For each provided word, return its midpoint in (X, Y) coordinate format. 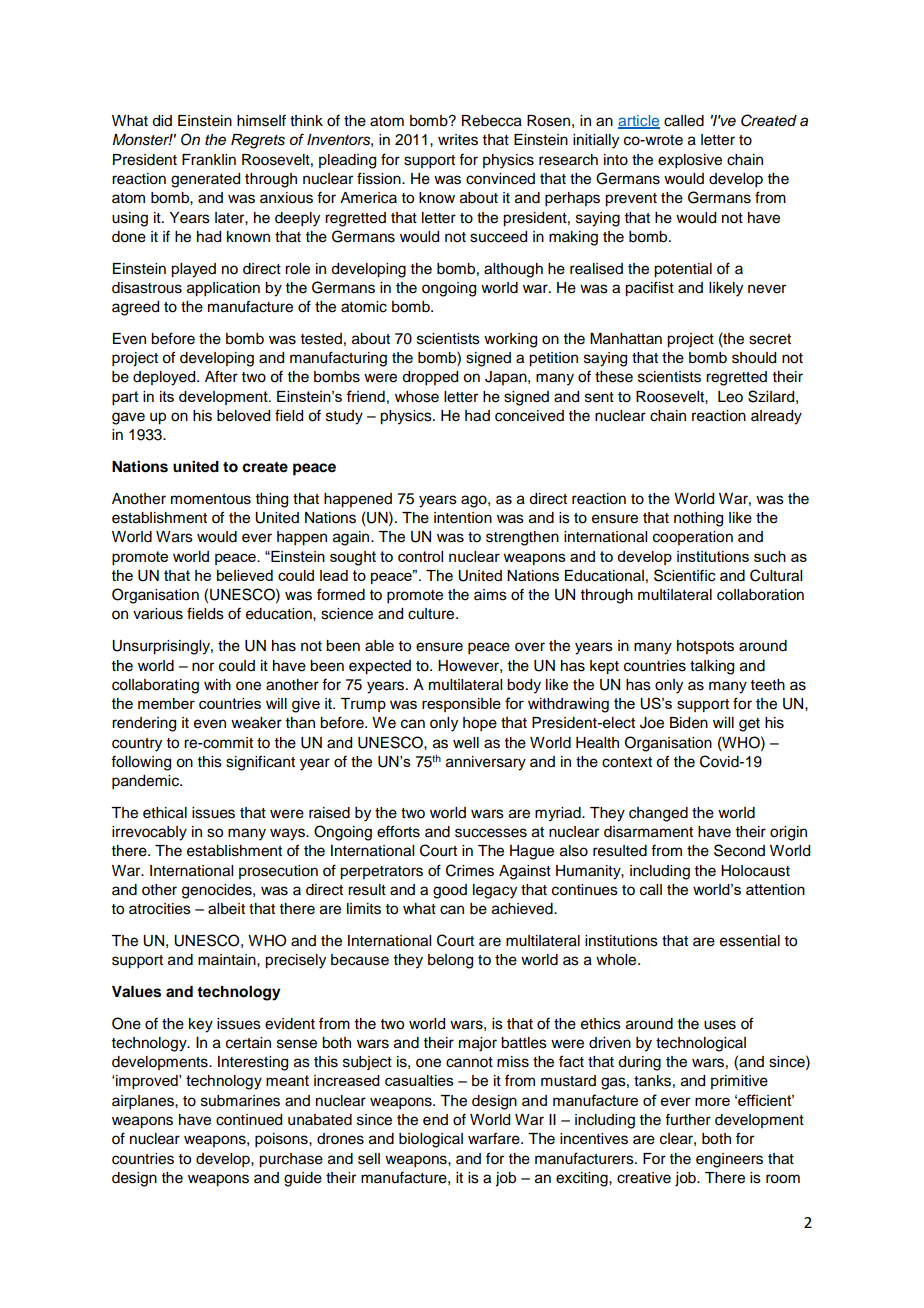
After (221, 376)
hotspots (705, 647)
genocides (218, 891)
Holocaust (755, 871)
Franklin (209, 160)
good (450, 891)
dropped (430, 378)
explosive (690, 161)
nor (203, 667)
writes (458, 140)
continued (249, 1120)
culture (432, 614)
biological (431, 1140)
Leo (730, 397)
